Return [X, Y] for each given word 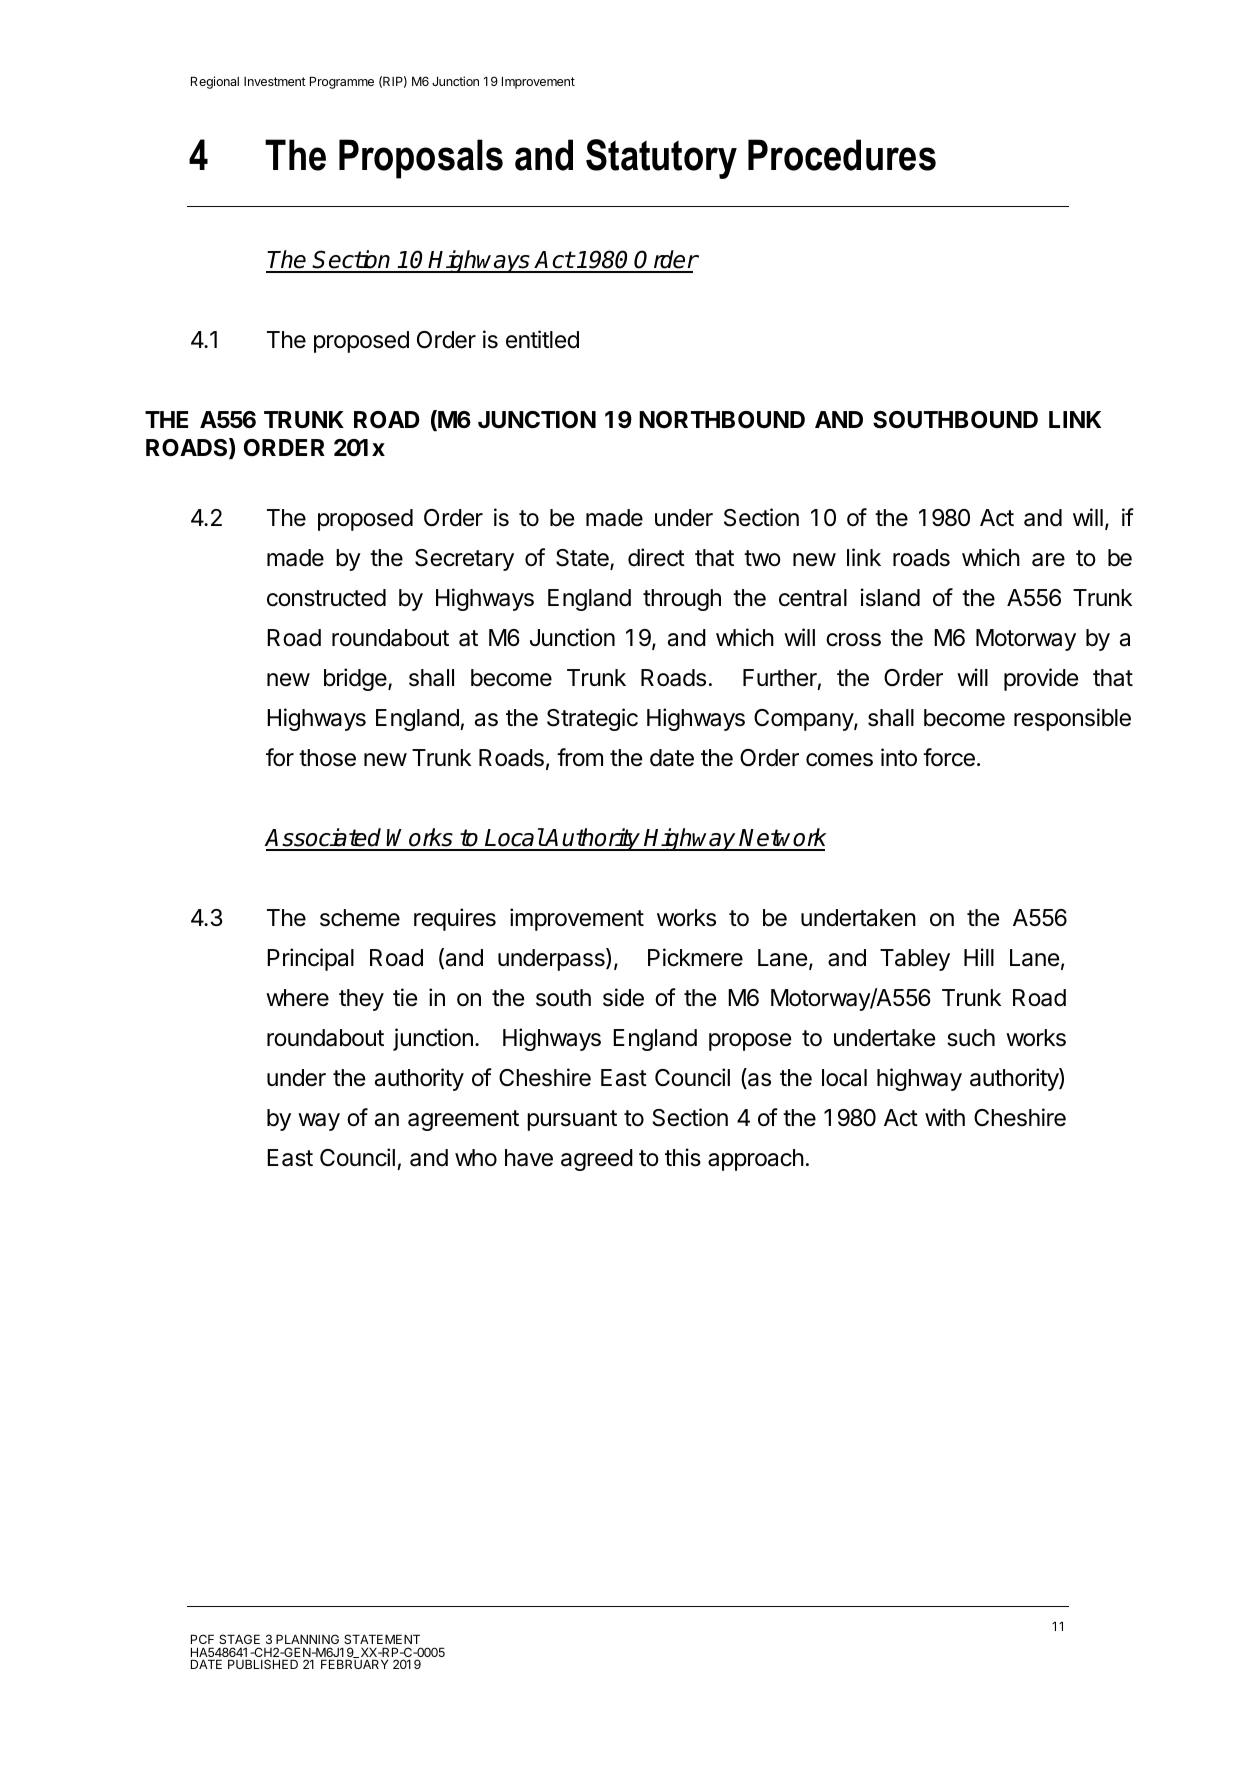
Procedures [842, 155]
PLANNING [307, 1639]
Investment [275, 81]
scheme [360, 918]
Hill [979, 957]
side [623, 997]
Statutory [661, 159]
